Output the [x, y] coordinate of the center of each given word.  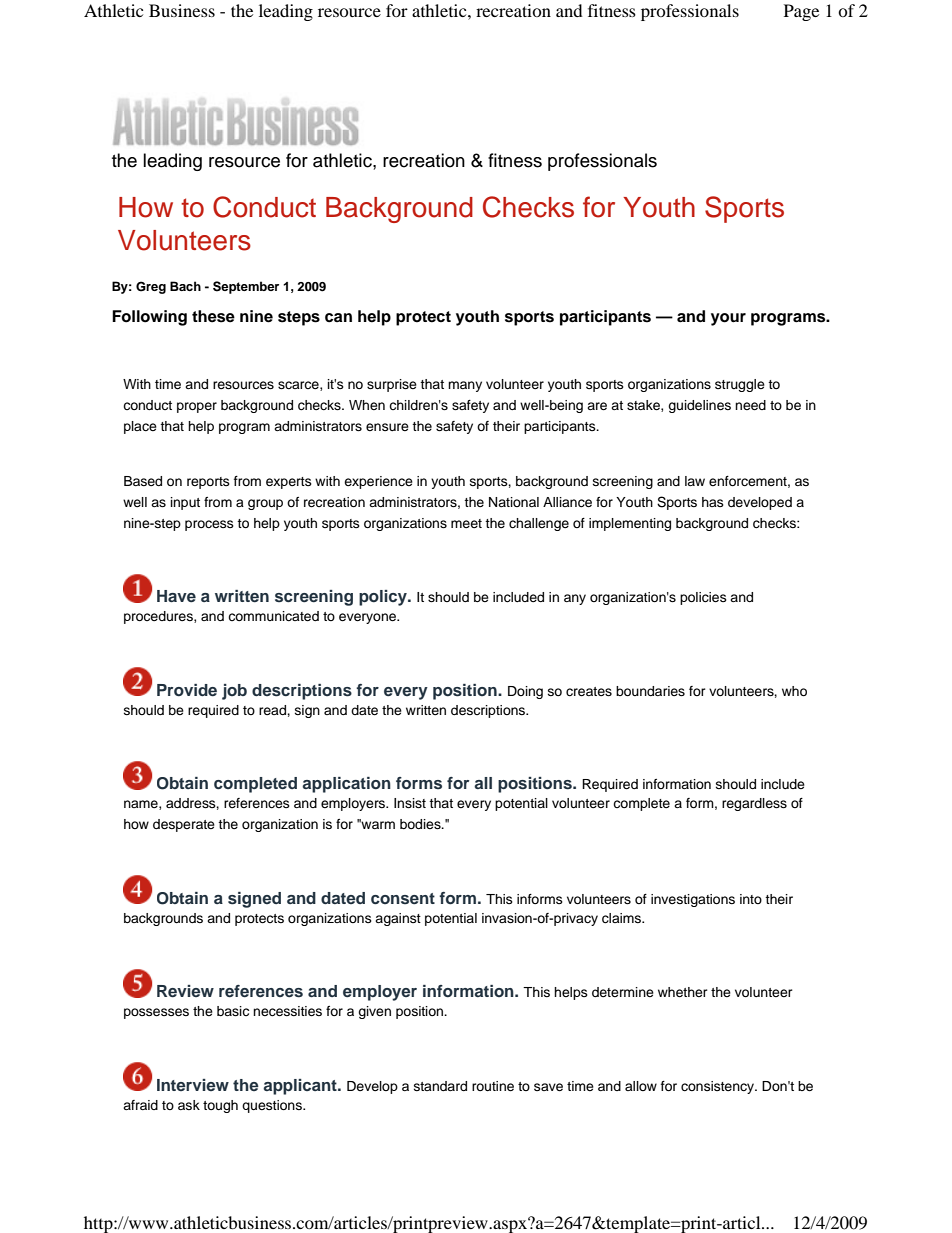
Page [801, 12]
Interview [193, 1085]
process [209, 525]
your [728, 319]
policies [703, 598]
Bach [185, 286]
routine [493, 1086]
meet [466, 523]
